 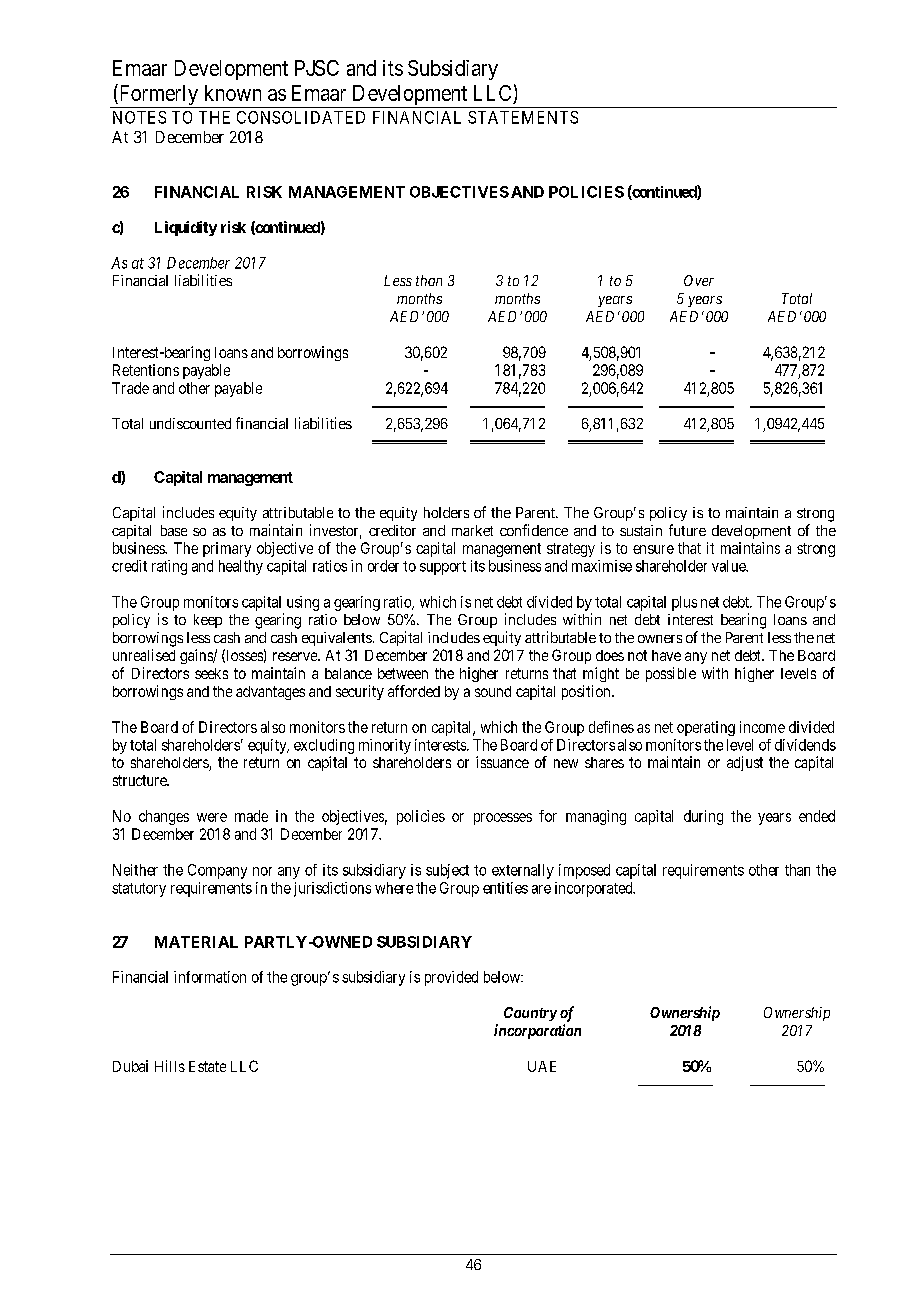 I want to click on Over, so click(x=699, y=280).
